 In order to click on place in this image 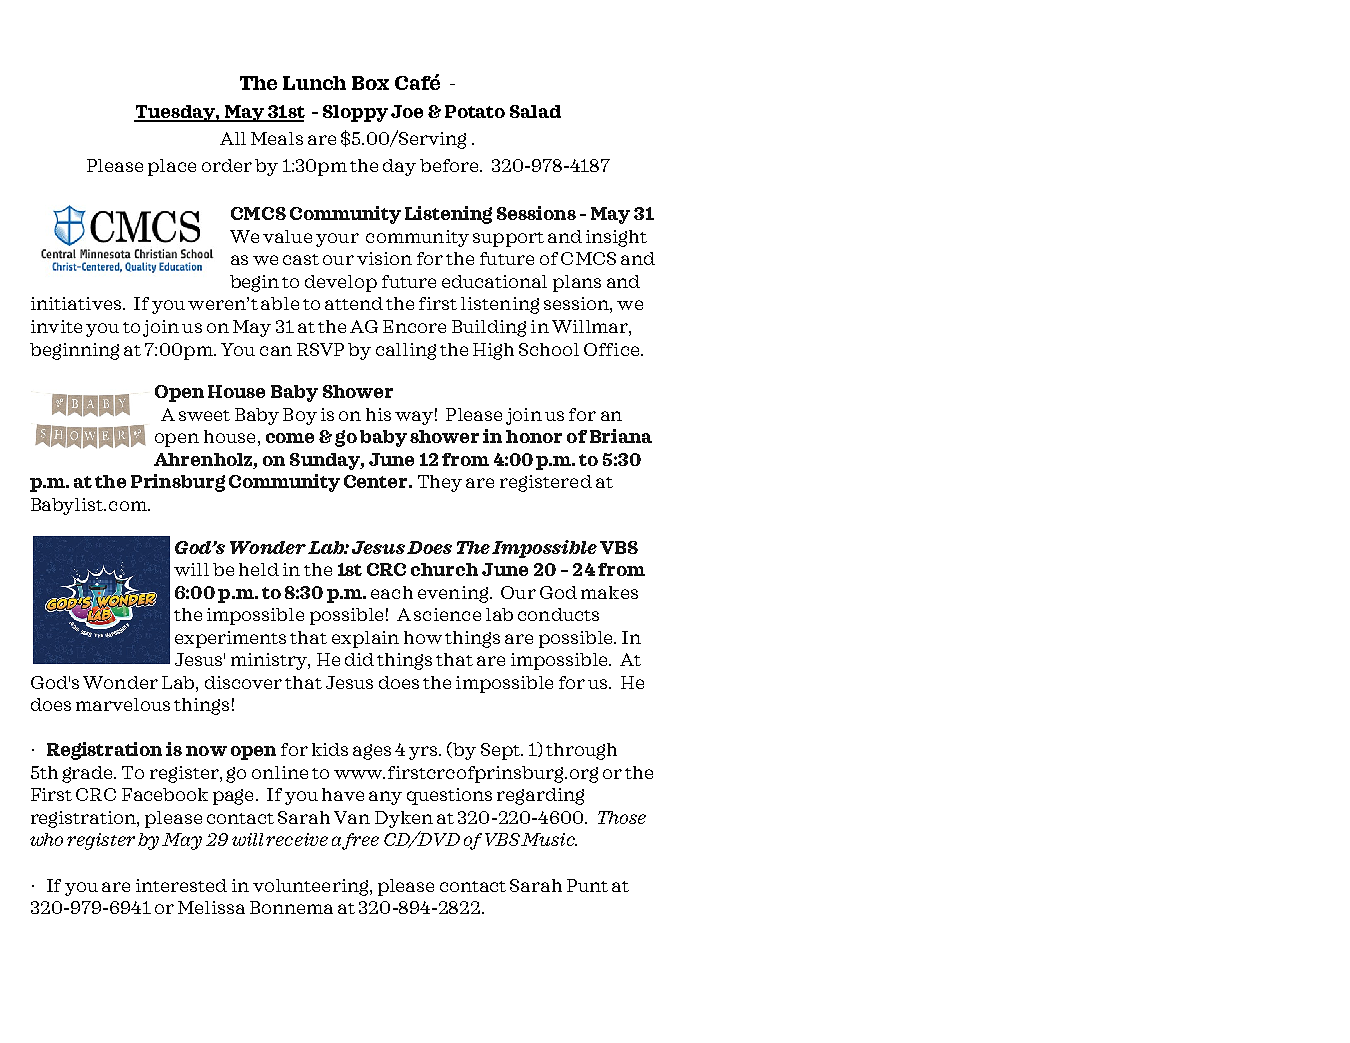, I will do `click(172, 167)`.
